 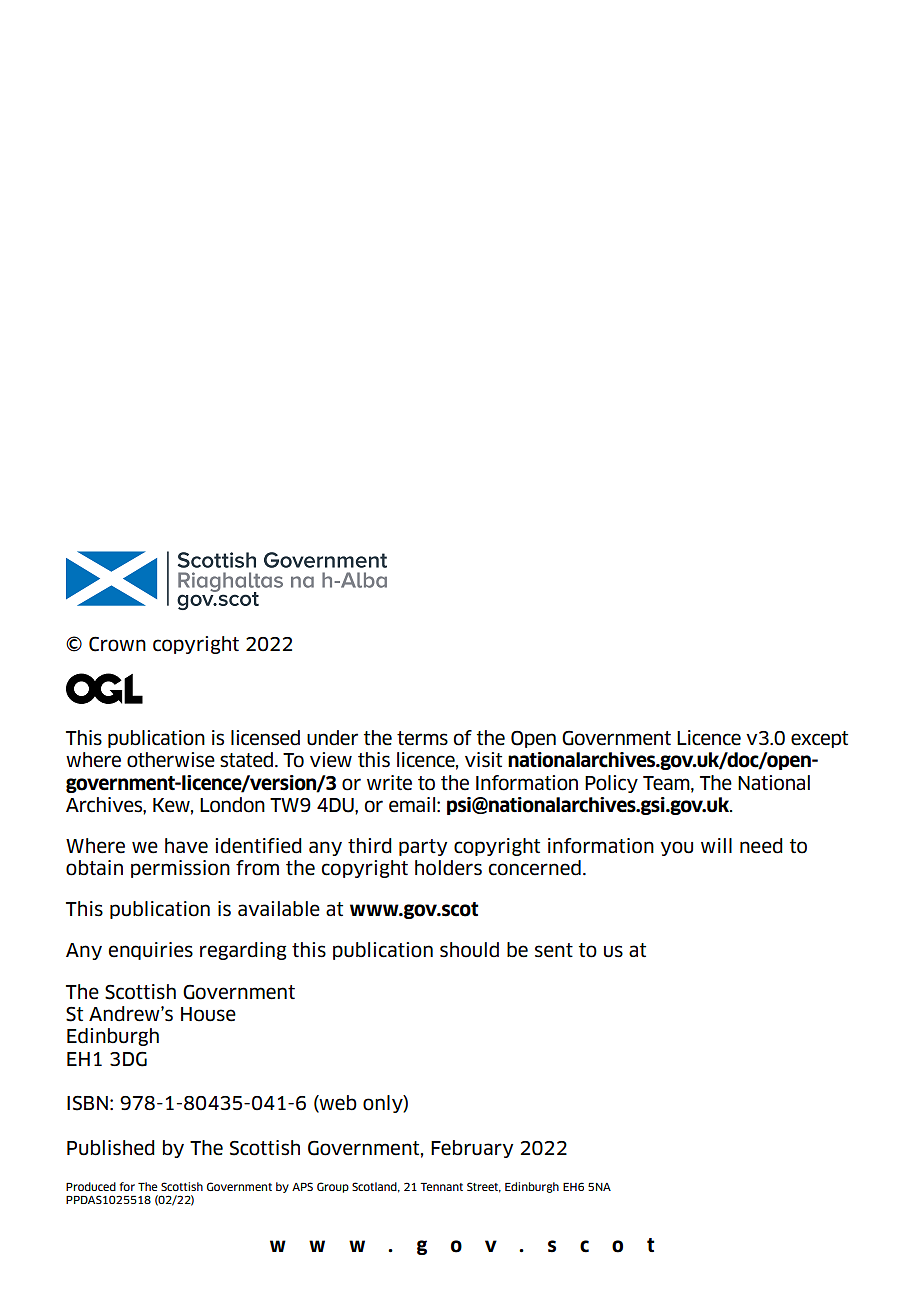 What do you see at coordinates (448, 868) in the page?
I see `holders` at bounding box center [448, 868].
